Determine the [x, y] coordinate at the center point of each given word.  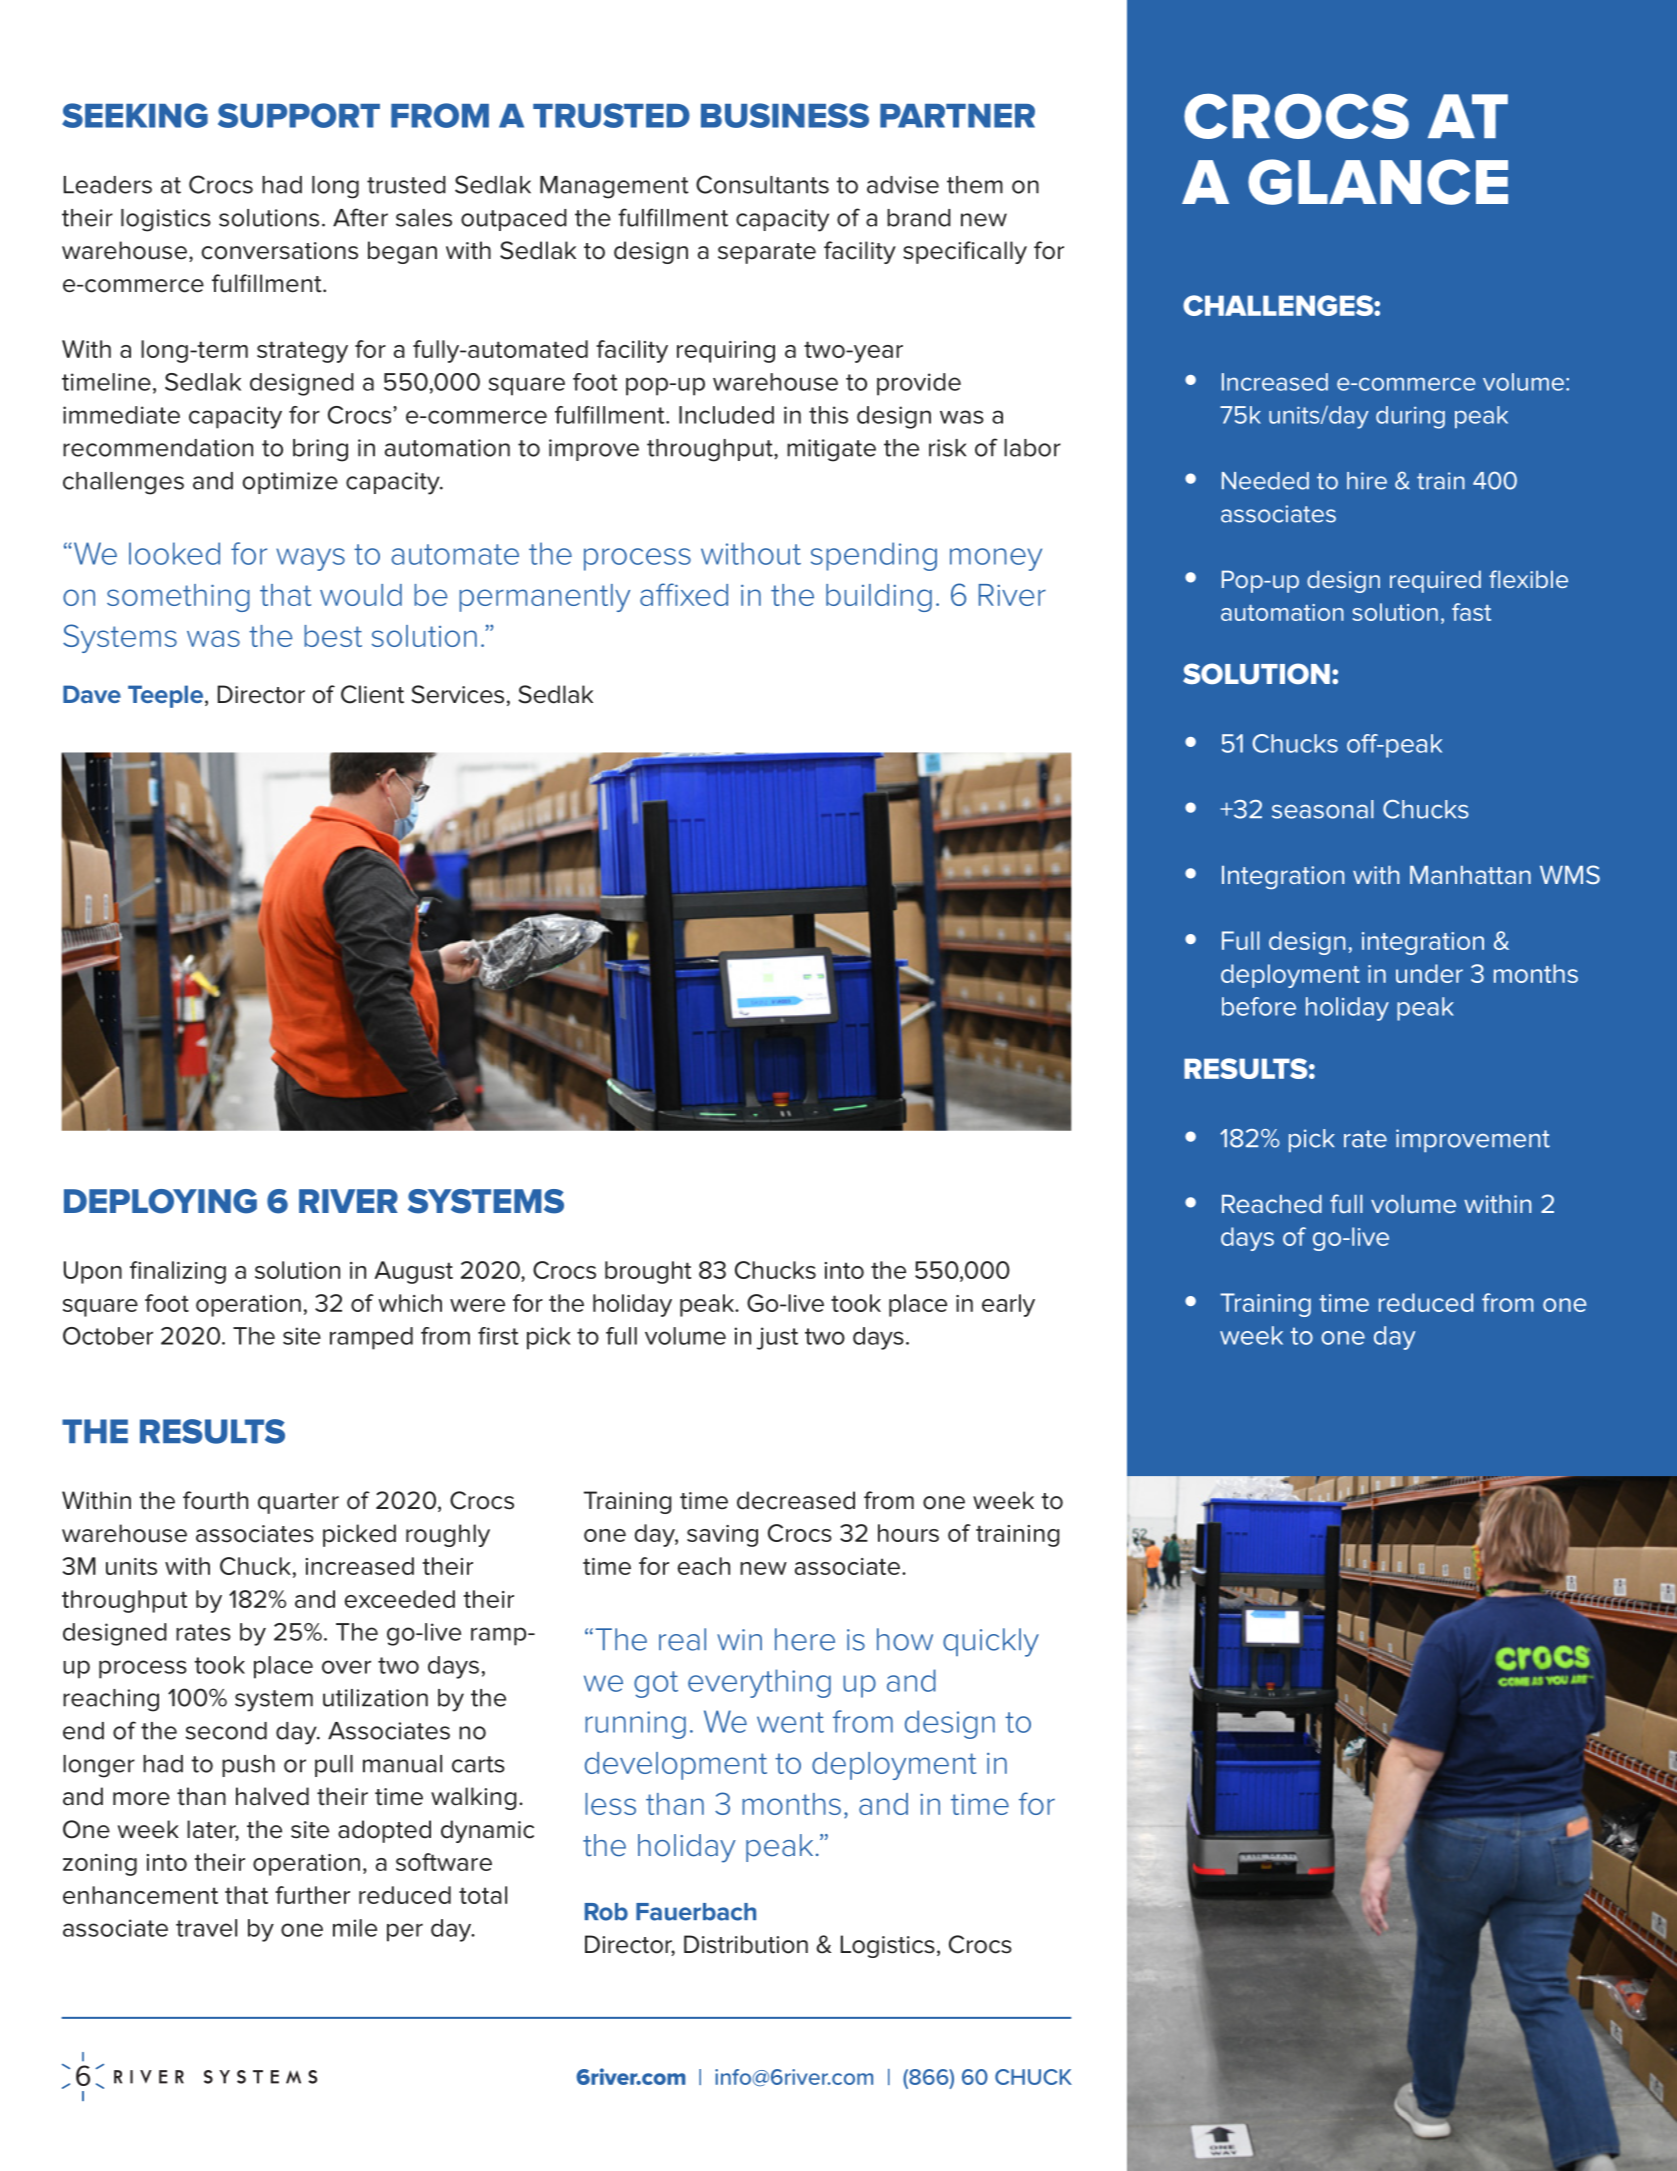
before [1259, 1006]
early [1008, 1305]
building [879, 598]
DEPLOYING [160, 1201]
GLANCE [1378, 182]
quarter [298, 1503]
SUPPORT [299, 115]
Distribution [746, 1944]
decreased [796, 1500]
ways [310, 559]
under [1429, 973]
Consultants [762, 184]
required [1435, 581]
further [312, 1895]
